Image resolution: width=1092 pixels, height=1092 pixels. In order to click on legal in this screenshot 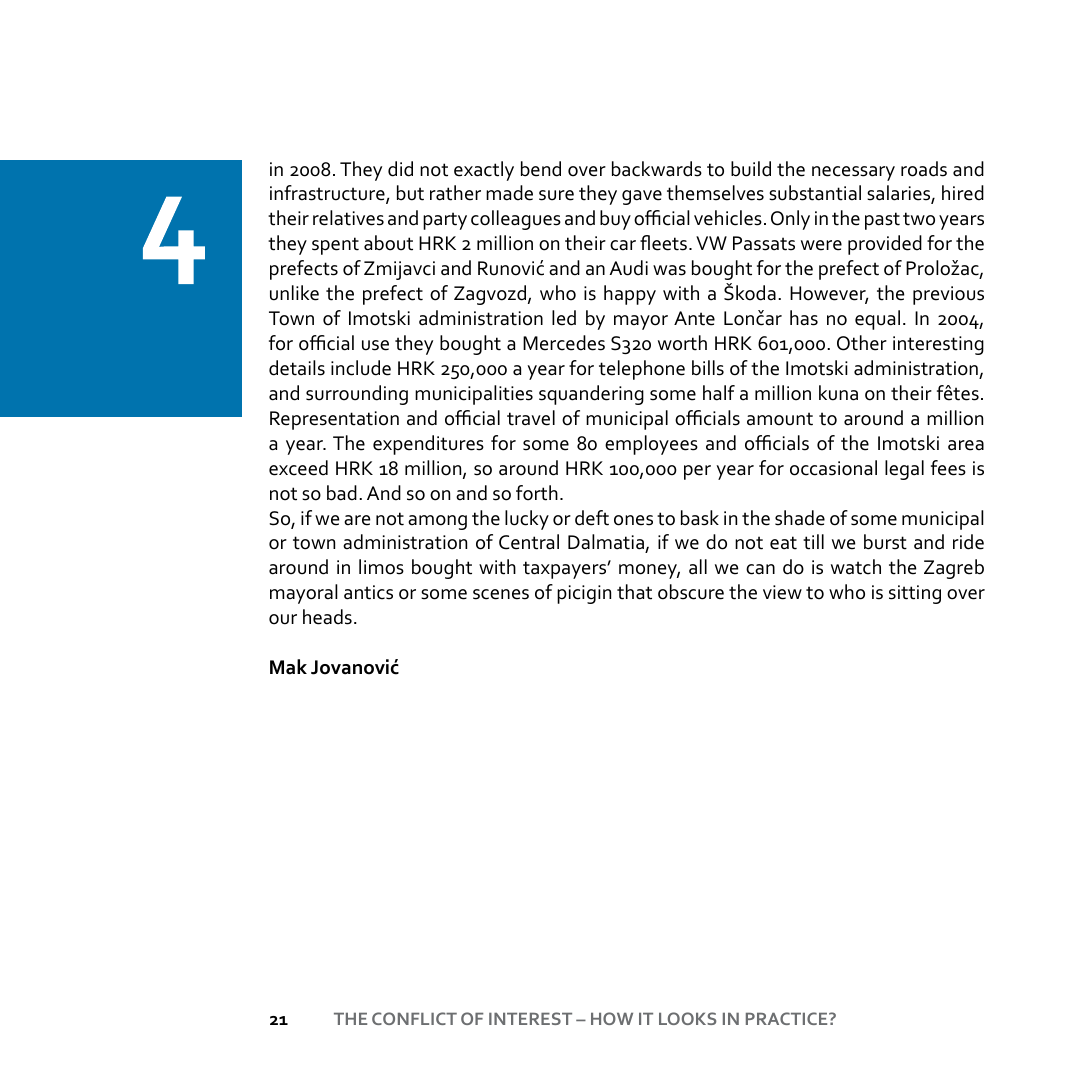, I will do `click(904, 470)`.
